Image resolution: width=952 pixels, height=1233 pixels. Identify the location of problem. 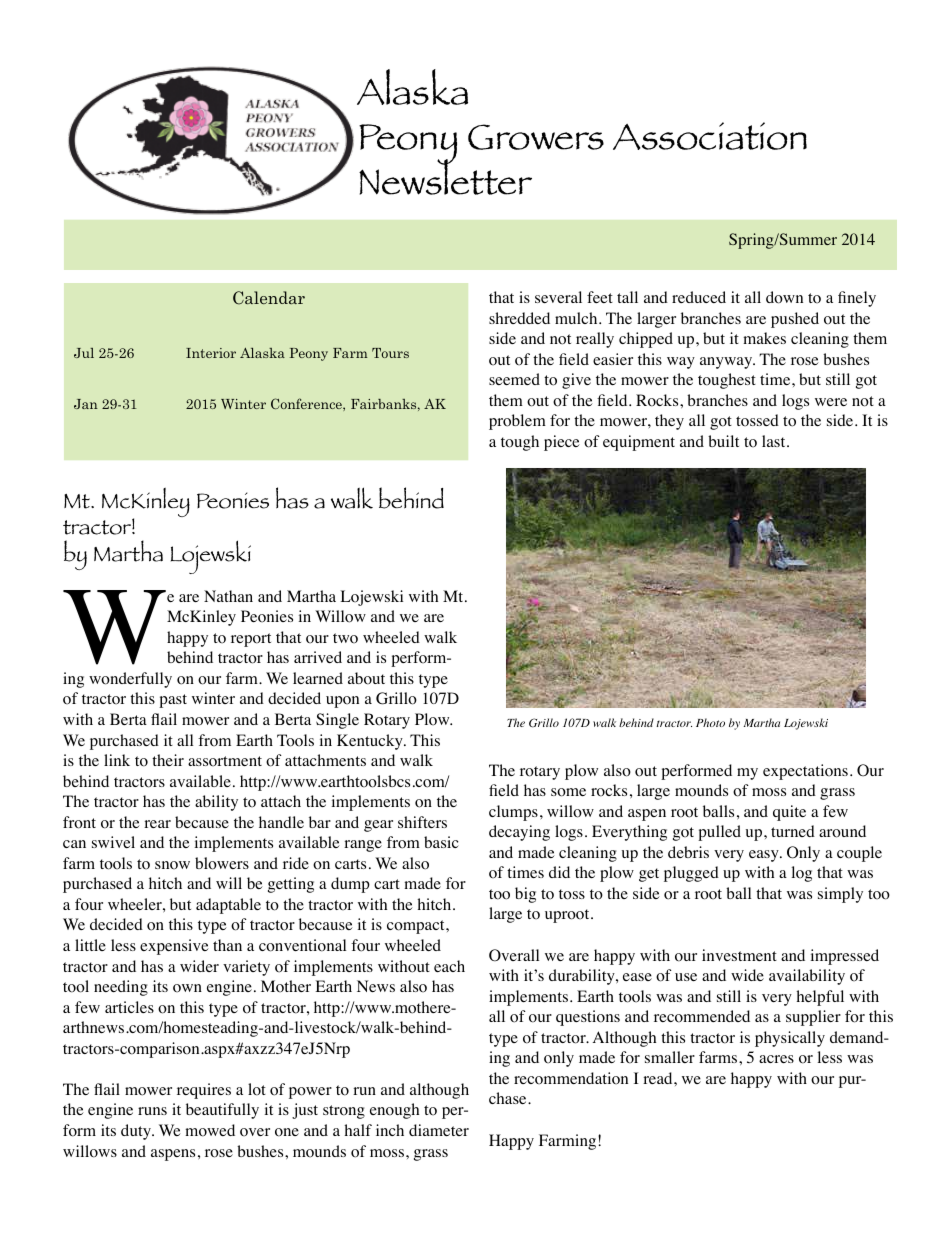
(517, 422).
